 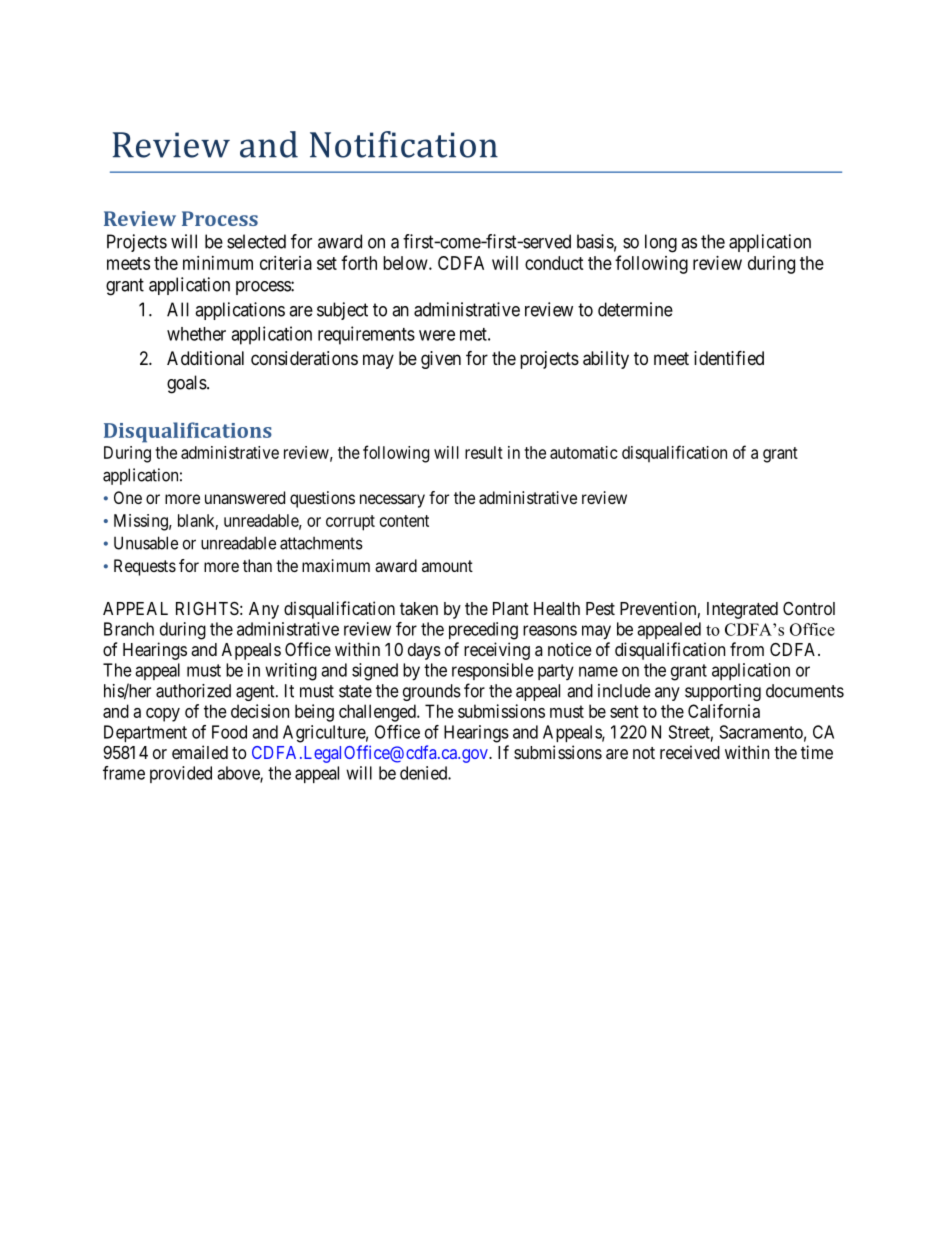 What do you see at coordinates (256, 241) in the screenshot?
I see `selected` at bounding box center [256, 241].
